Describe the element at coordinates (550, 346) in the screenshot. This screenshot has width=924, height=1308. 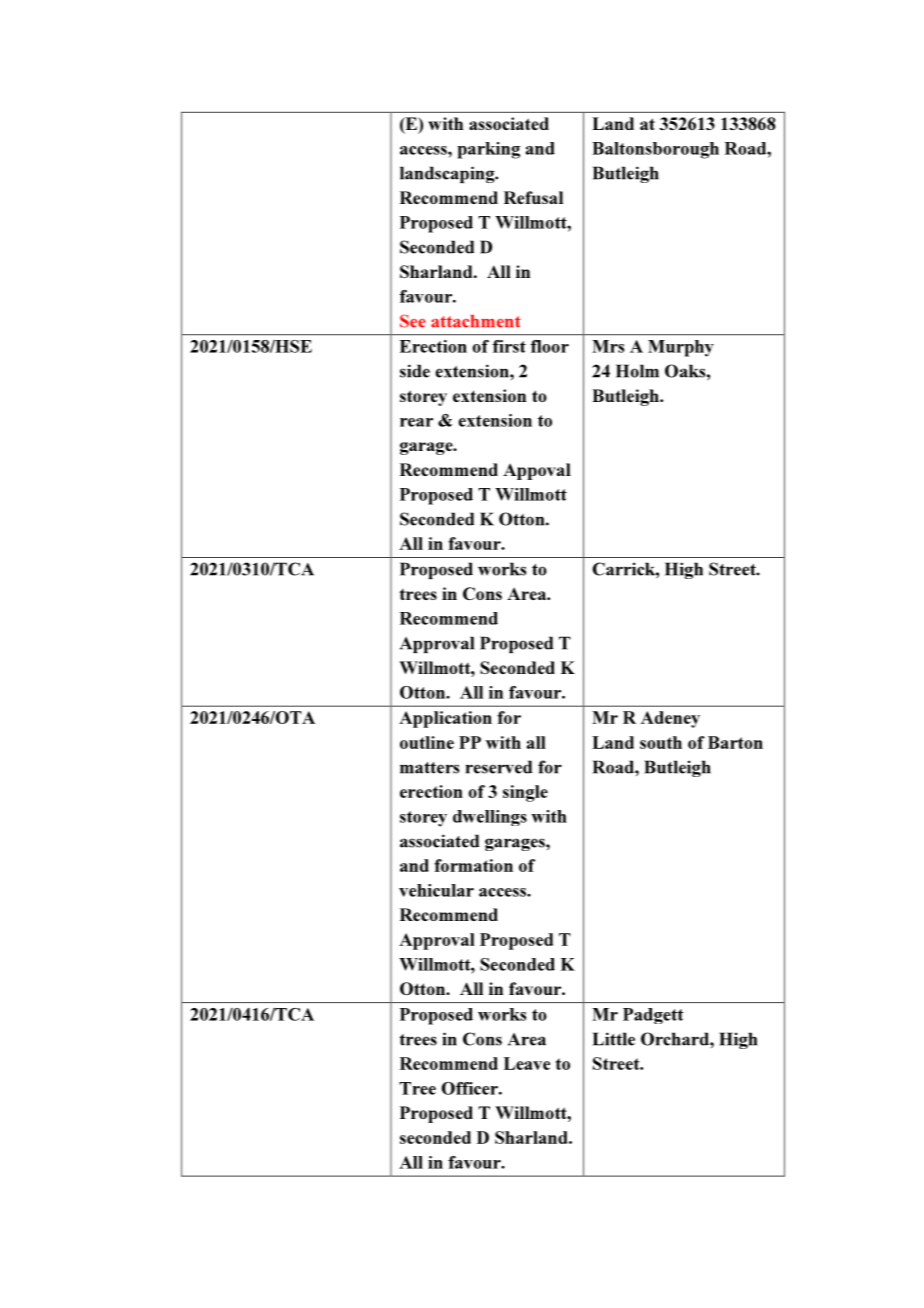
I see `floor` at that location.
